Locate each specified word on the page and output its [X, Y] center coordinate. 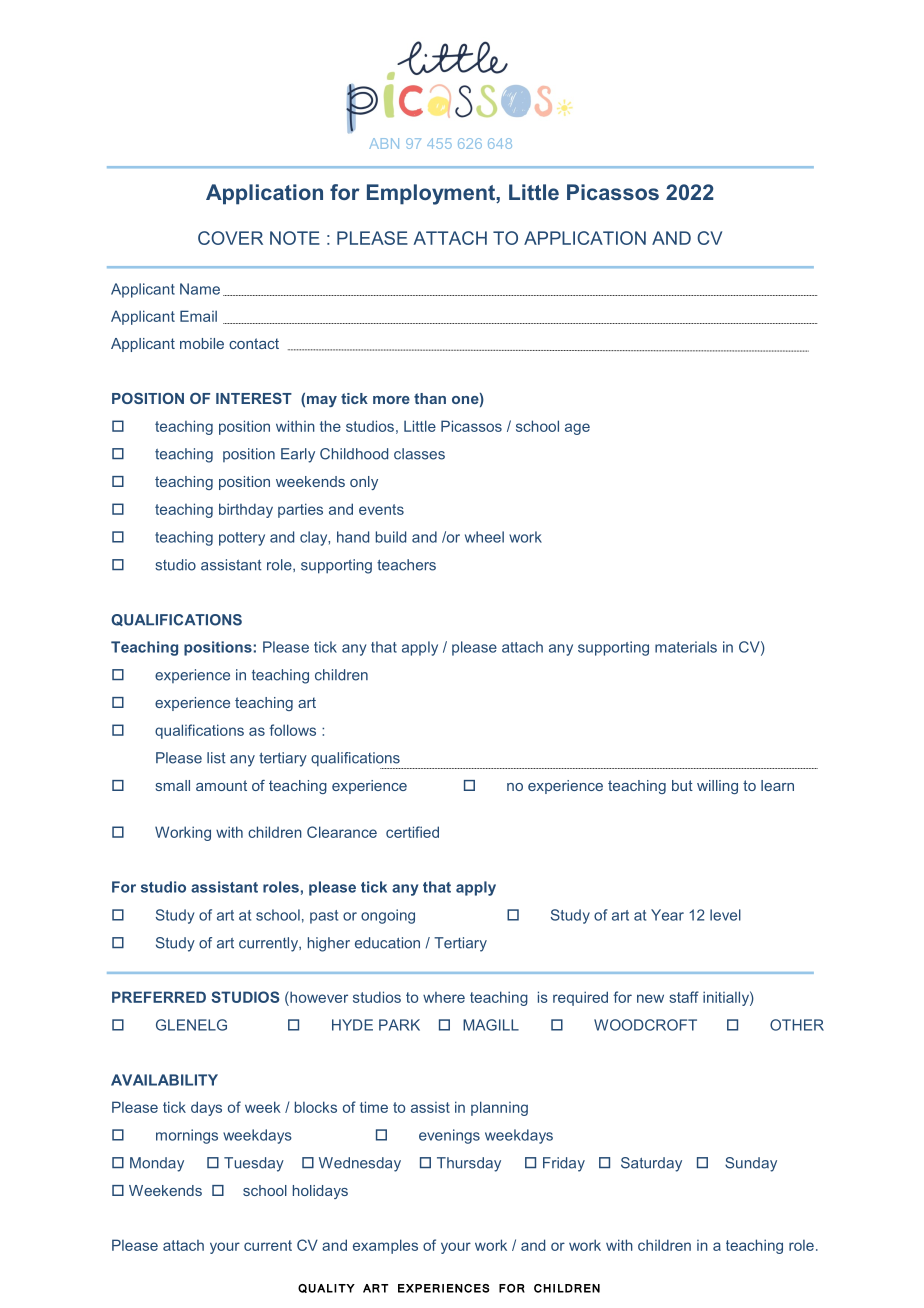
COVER [230, 238]
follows [292, 730]
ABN [384, 143]
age [577, 429]
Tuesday [254, 1164]
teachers [406, 565]
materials [686, 647]
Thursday [469, 1164]
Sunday [751, 1164]
